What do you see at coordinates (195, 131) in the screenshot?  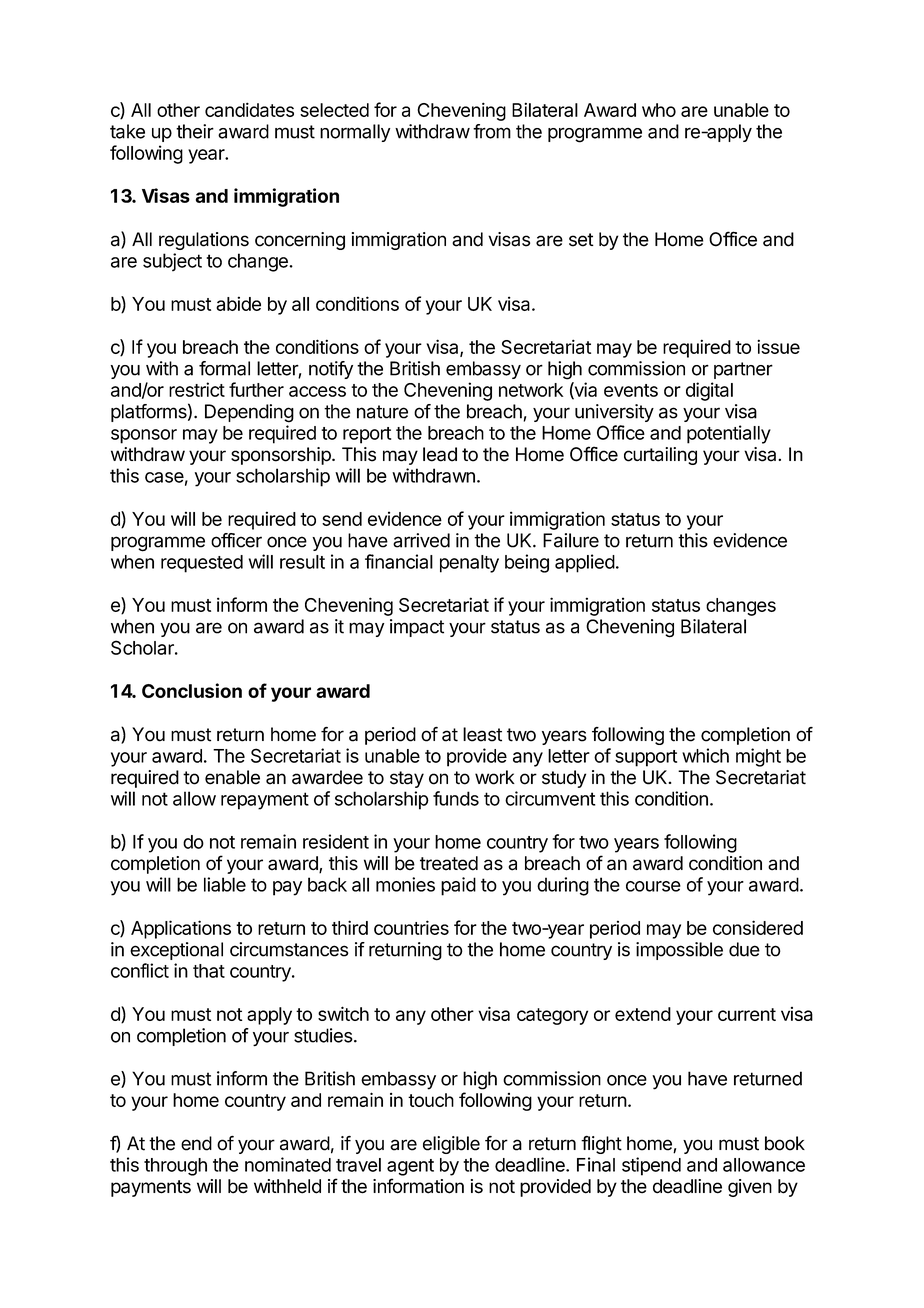 I see `their` at bounding box center [195, 131].
